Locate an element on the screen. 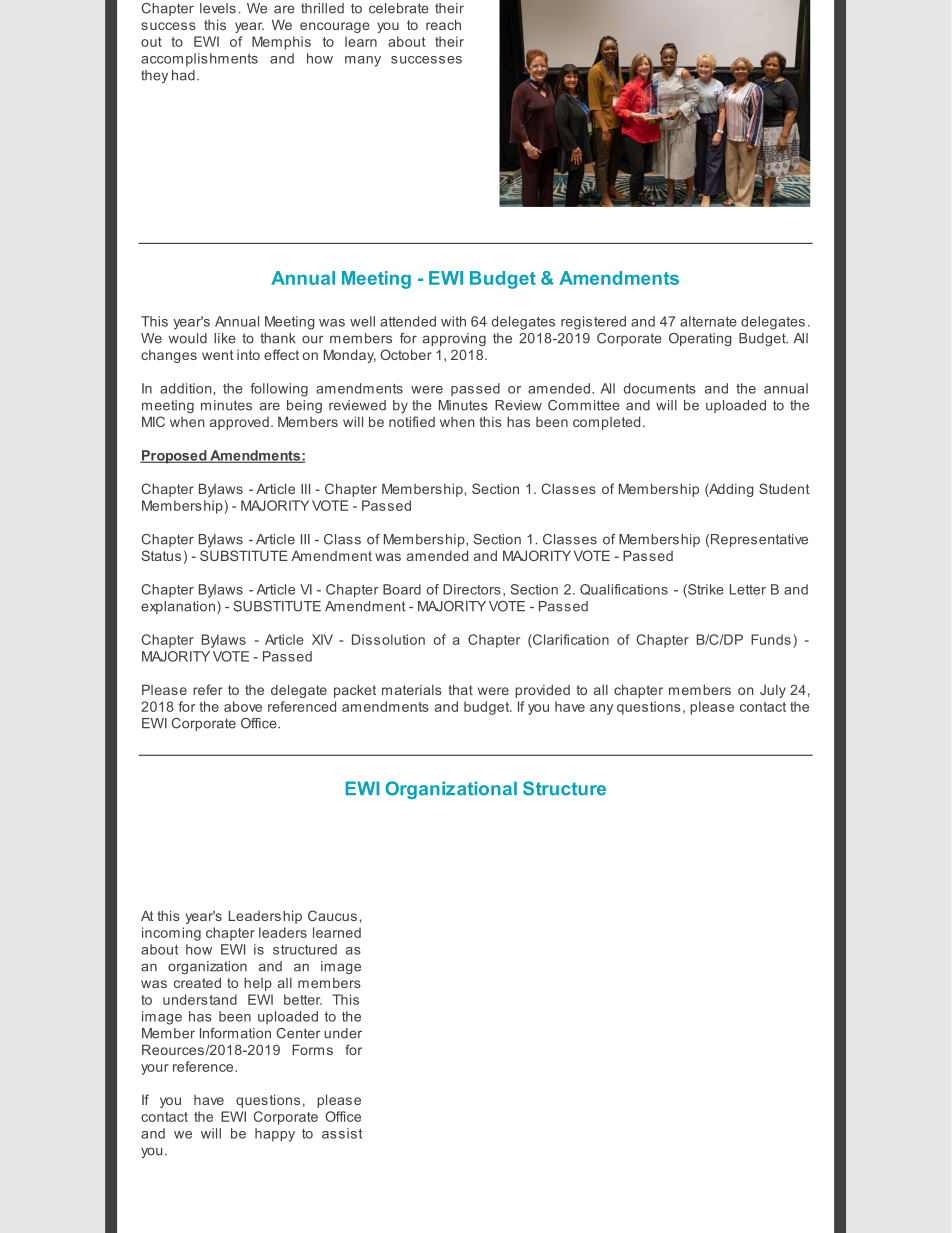 Image resolution: width=952 pixels, height=1233 pixels. happy is located at coordinates (275, 1135).
